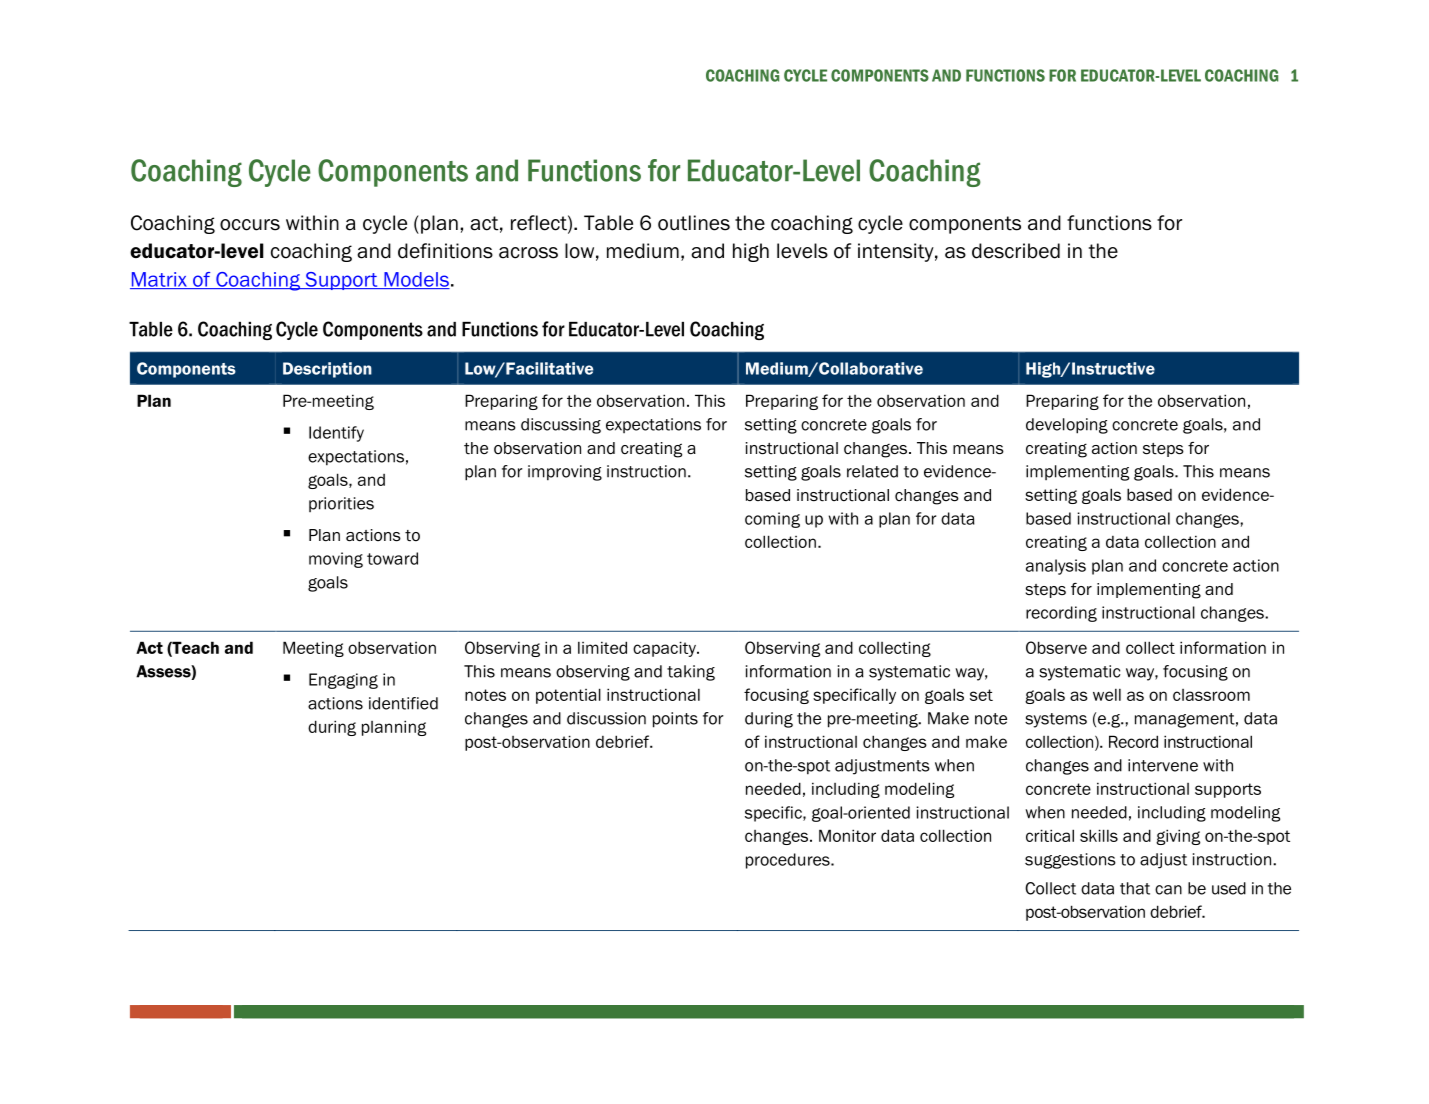 The height and width of the page is (1104, 1429). What do you see at coordinates (789, 861) in the page?
I see `procedures` at bounding box center [789, 861].
